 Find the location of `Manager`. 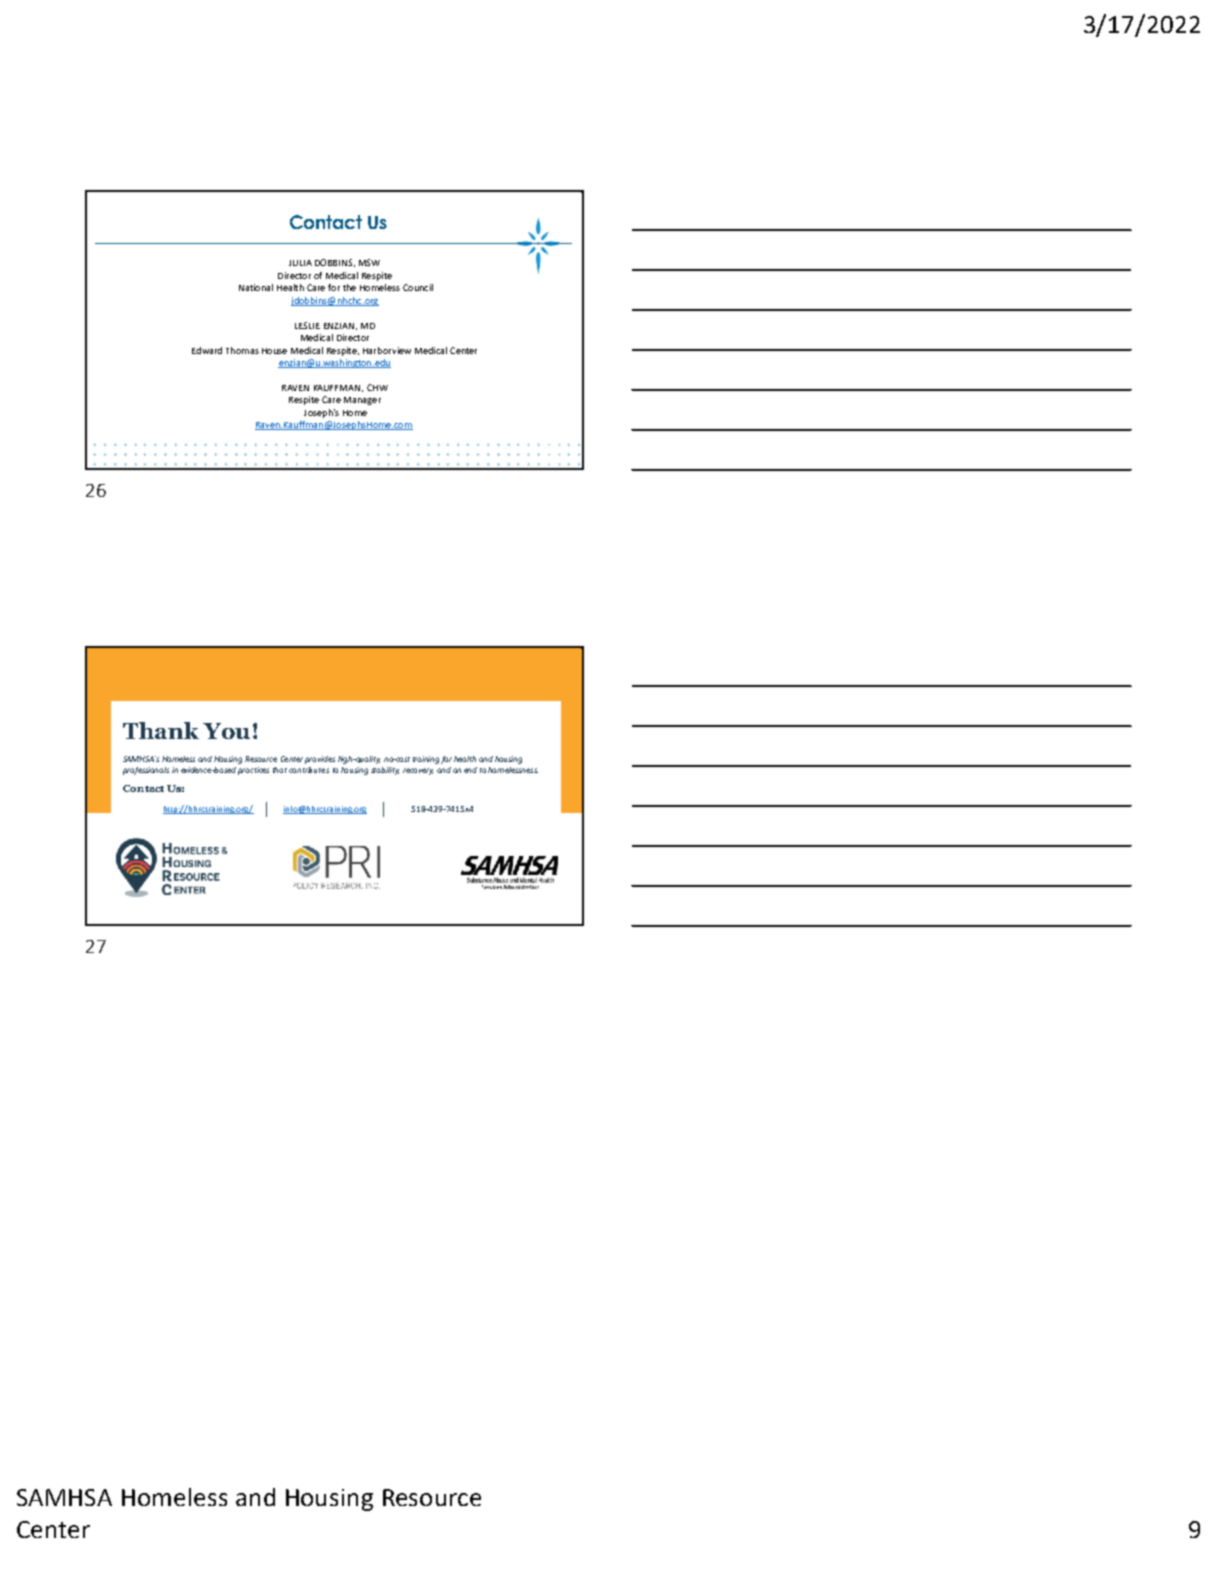

Manager is located at coordinates (362, 401).
